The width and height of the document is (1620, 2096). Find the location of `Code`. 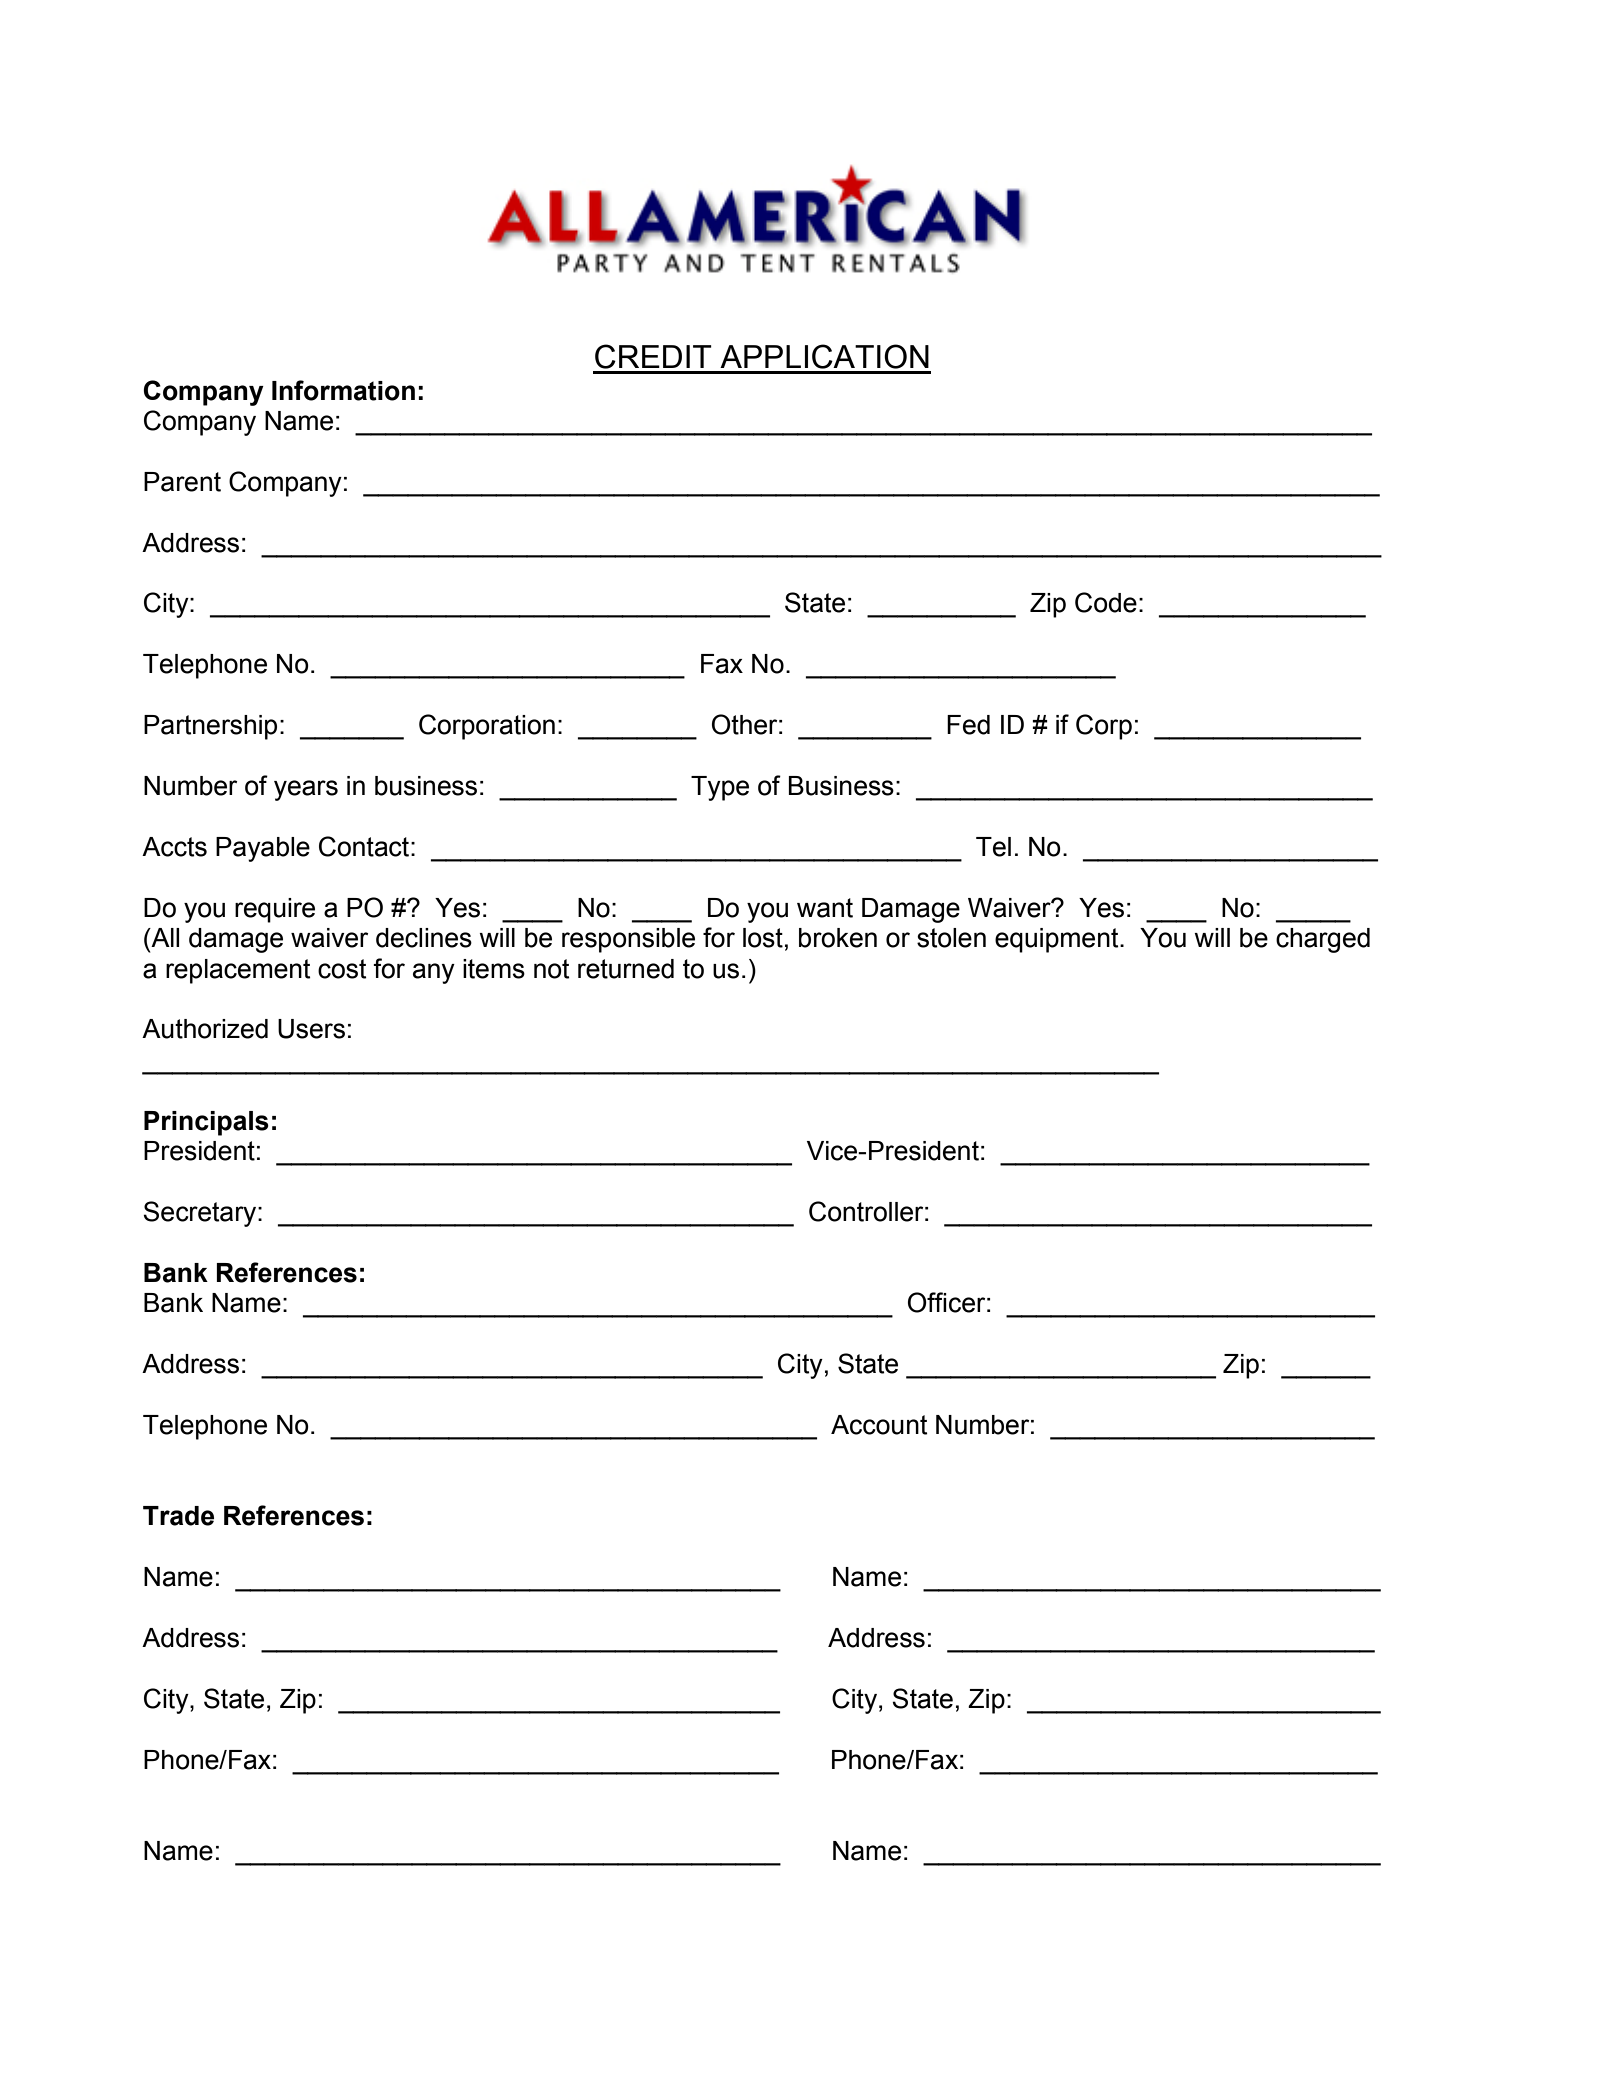

Code is located at coordinates (1106, 602).
